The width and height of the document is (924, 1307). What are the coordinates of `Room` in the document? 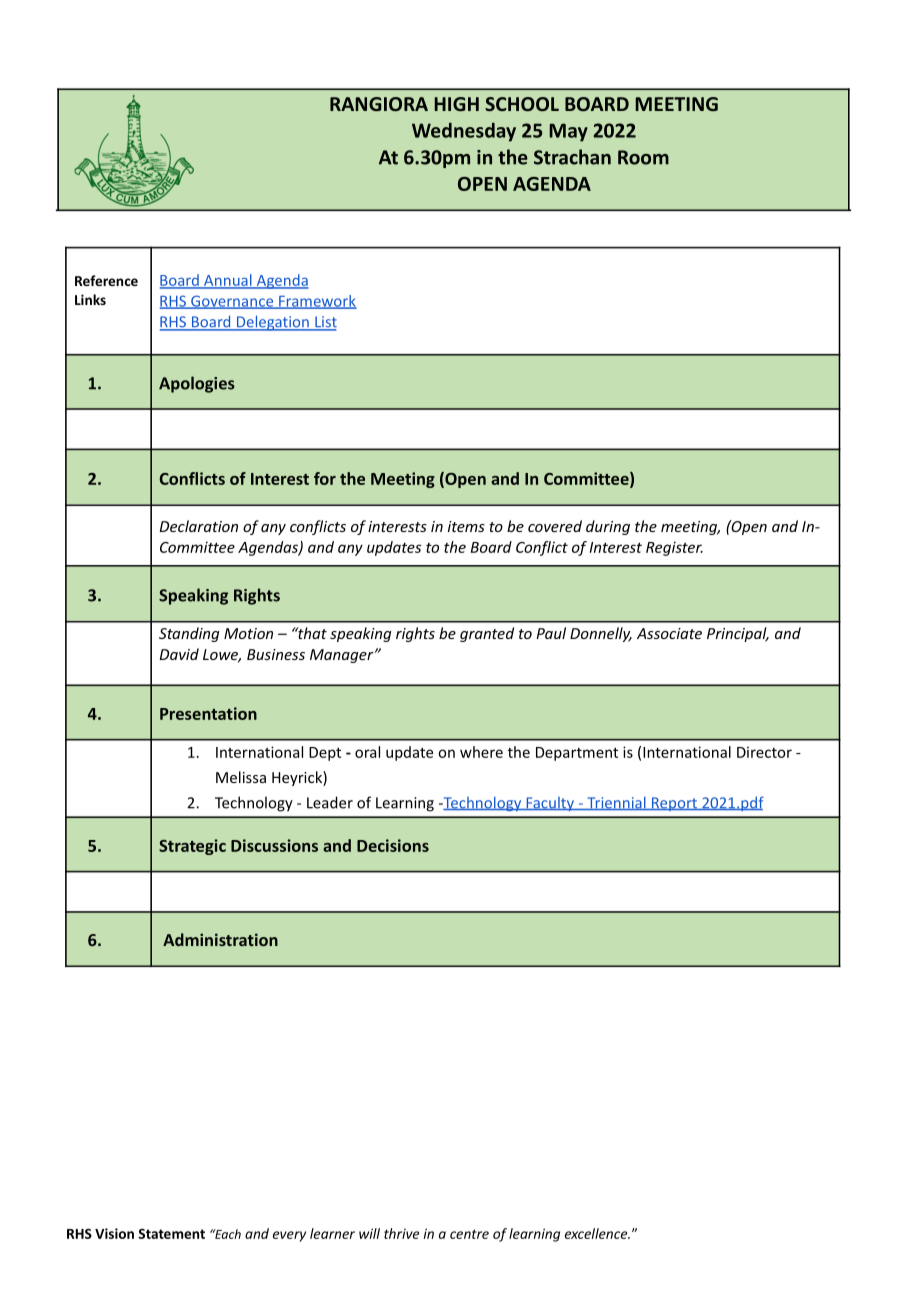 It's located at (643, 157).
